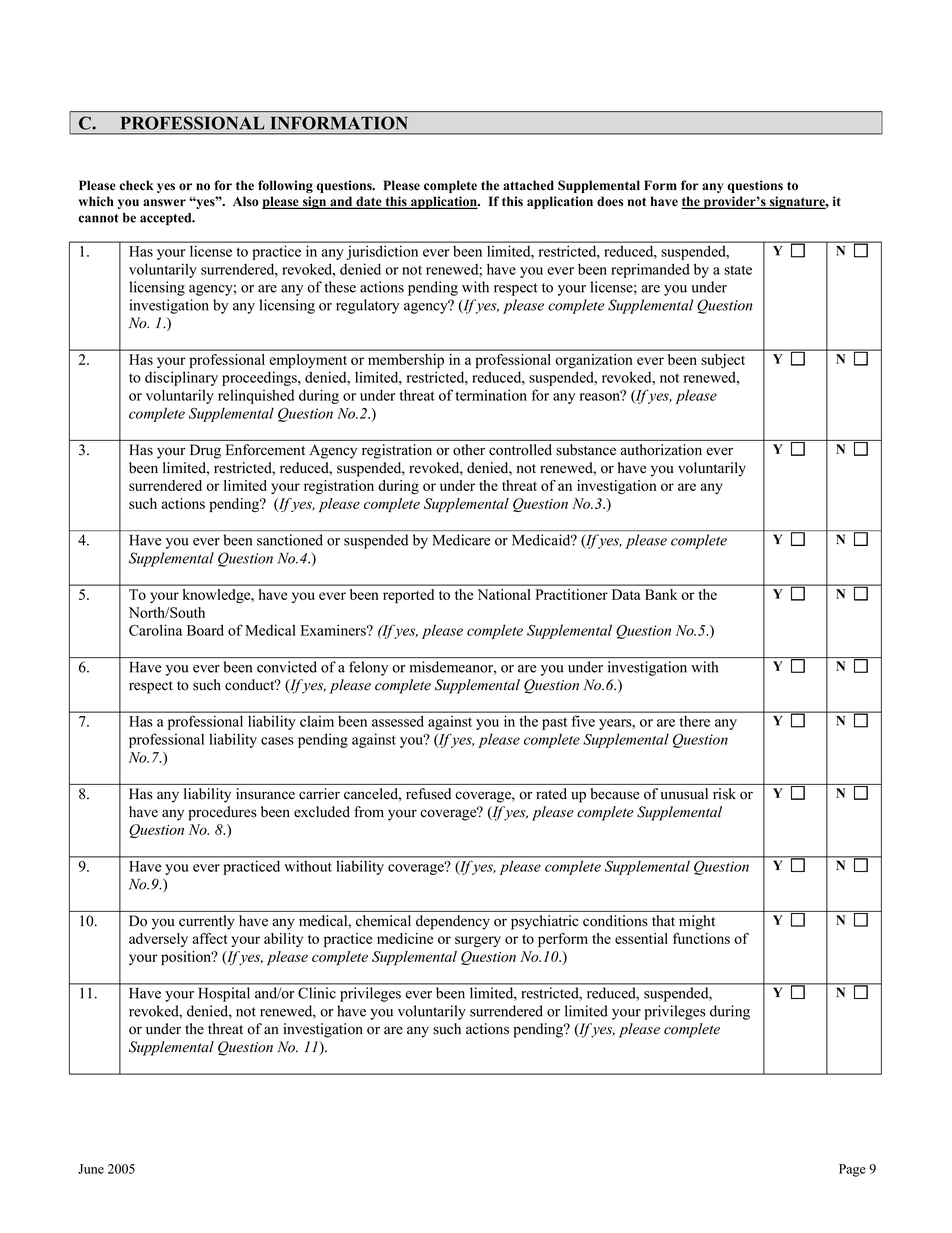 The width and height of the document is (952, 1233). I want to click on assessed, so click(397, 721).
